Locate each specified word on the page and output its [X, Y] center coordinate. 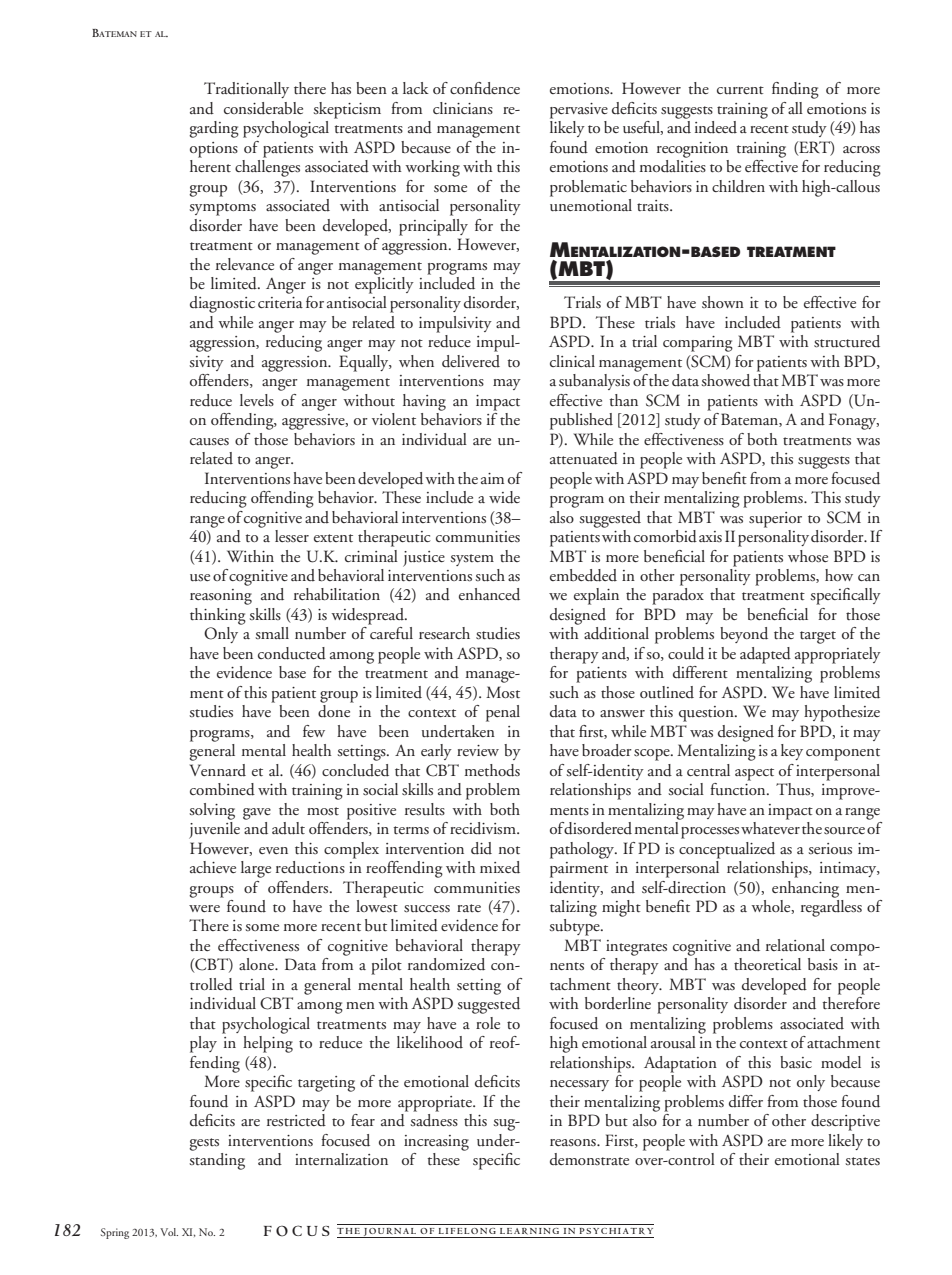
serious [830, 849]
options [214, 150]
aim [492, 478]
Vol [169, 1232]
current [740, 90]
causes [209, 441]
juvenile [214, 829]
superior [775, 520]
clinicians [463, 108]
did [481, 848]
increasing [436, 1143]
